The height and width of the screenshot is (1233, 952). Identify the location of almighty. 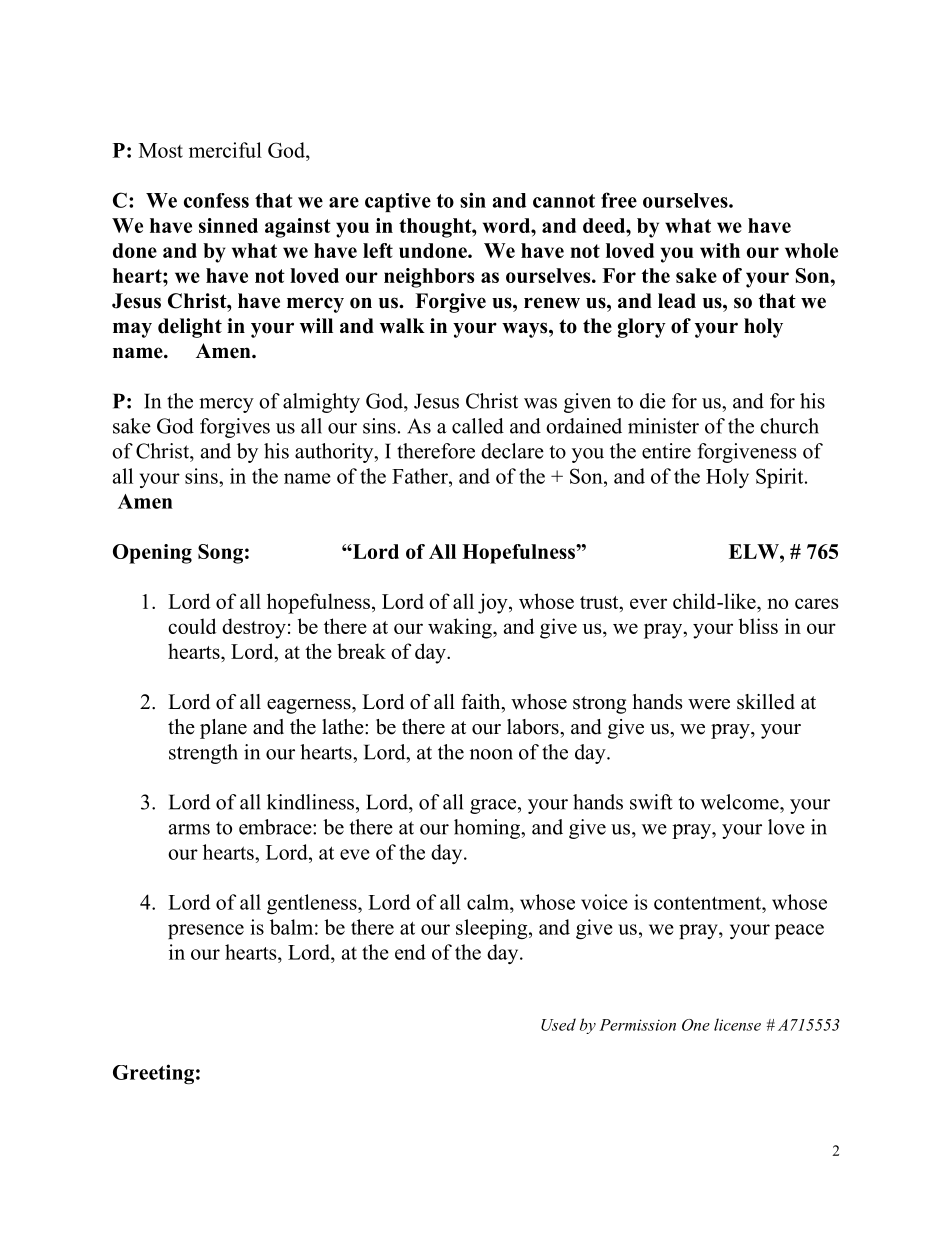
(321, 403).
